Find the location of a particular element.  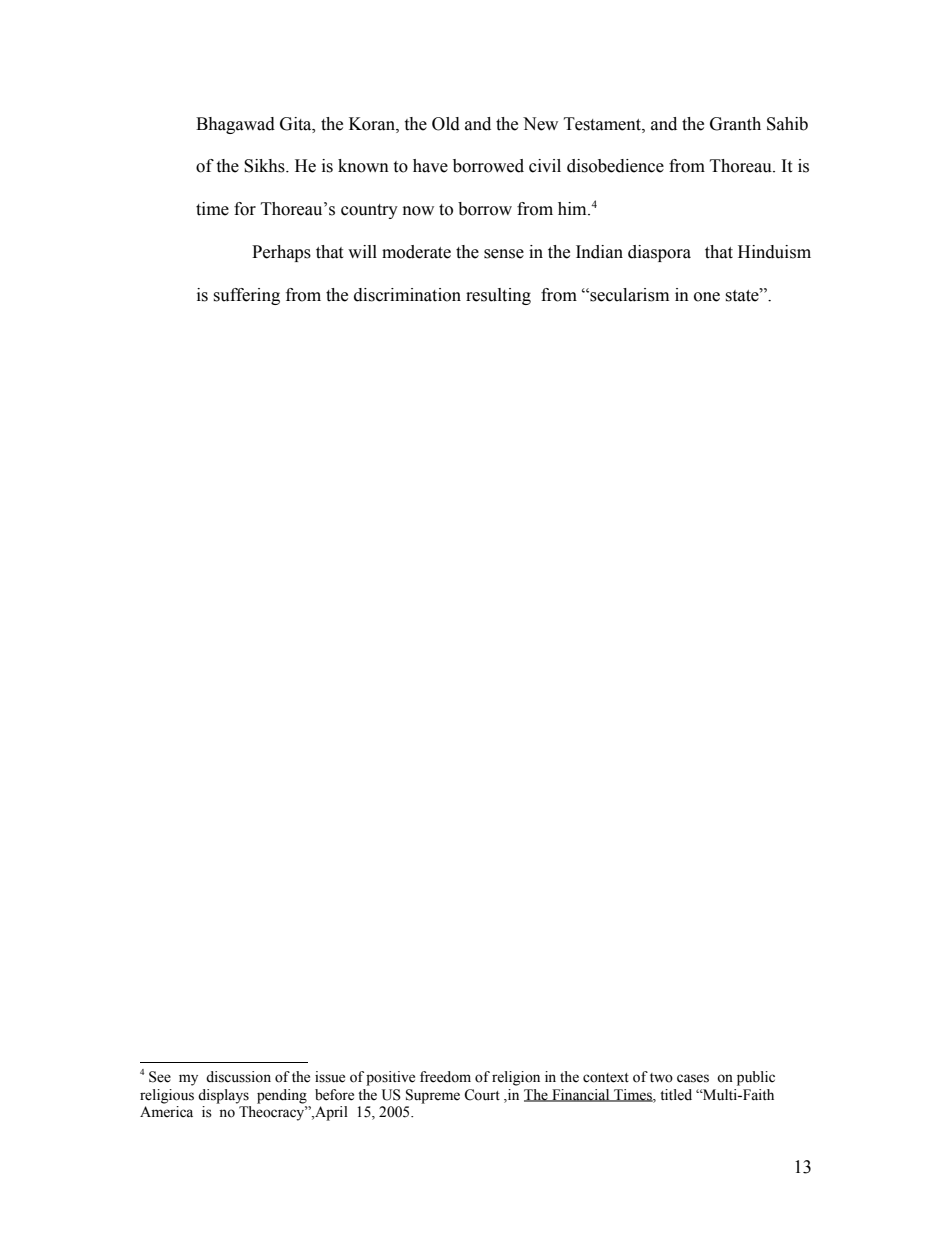

Court is located at coordinates (482, 1095).
